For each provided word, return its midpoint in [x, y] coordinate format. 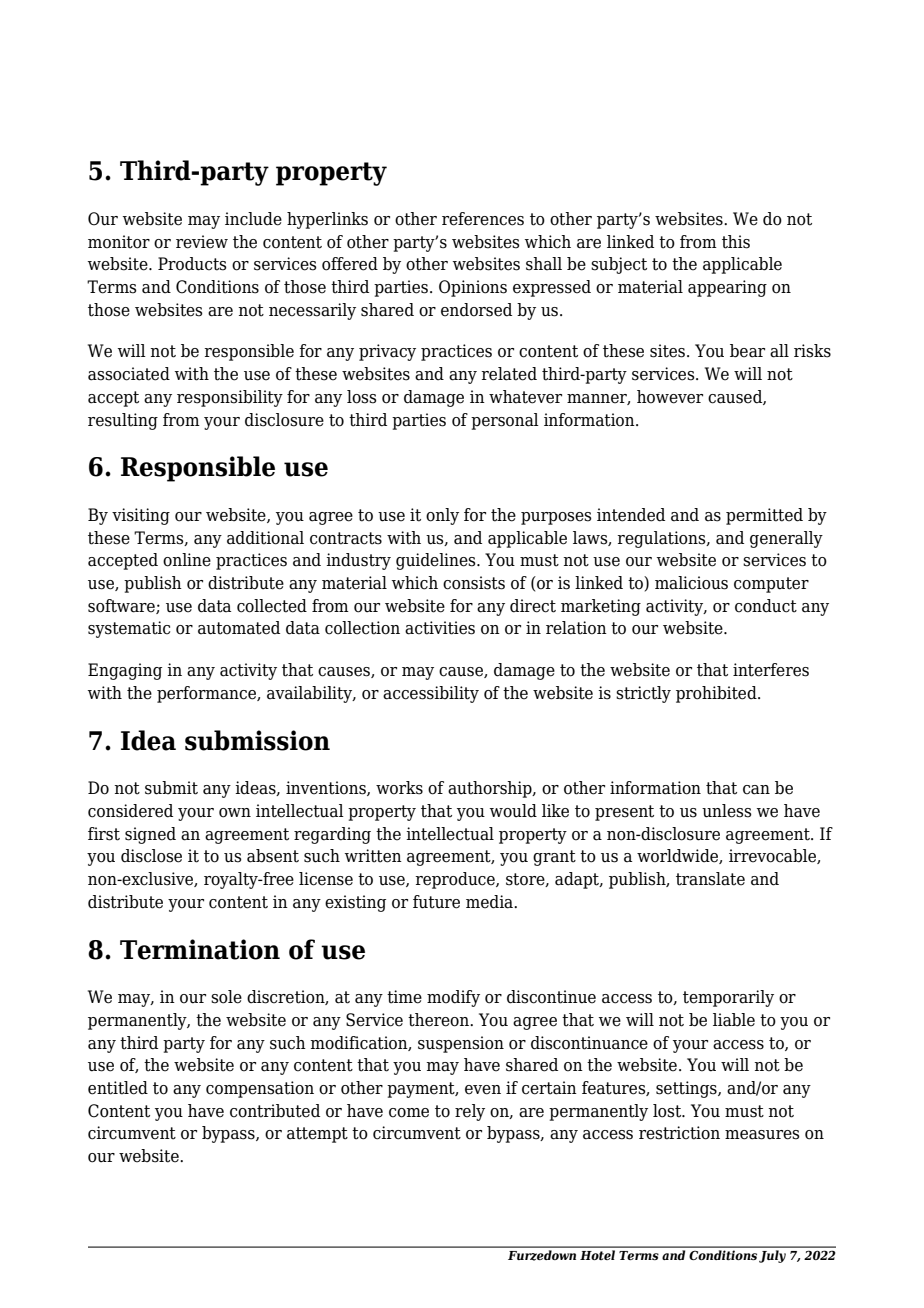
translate [710, 879]
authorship [491, 789]
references [483, 219]
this [736, 242]
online [187, 560]
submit [171, 788]
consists [474, 583]
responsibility [230, 398]
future [436, 902]
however [670, 397]
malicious [691, 583]
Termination [200, 949]
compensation [260, 1089]
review [202, 242]
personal [505, 421]
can [756, 790]
